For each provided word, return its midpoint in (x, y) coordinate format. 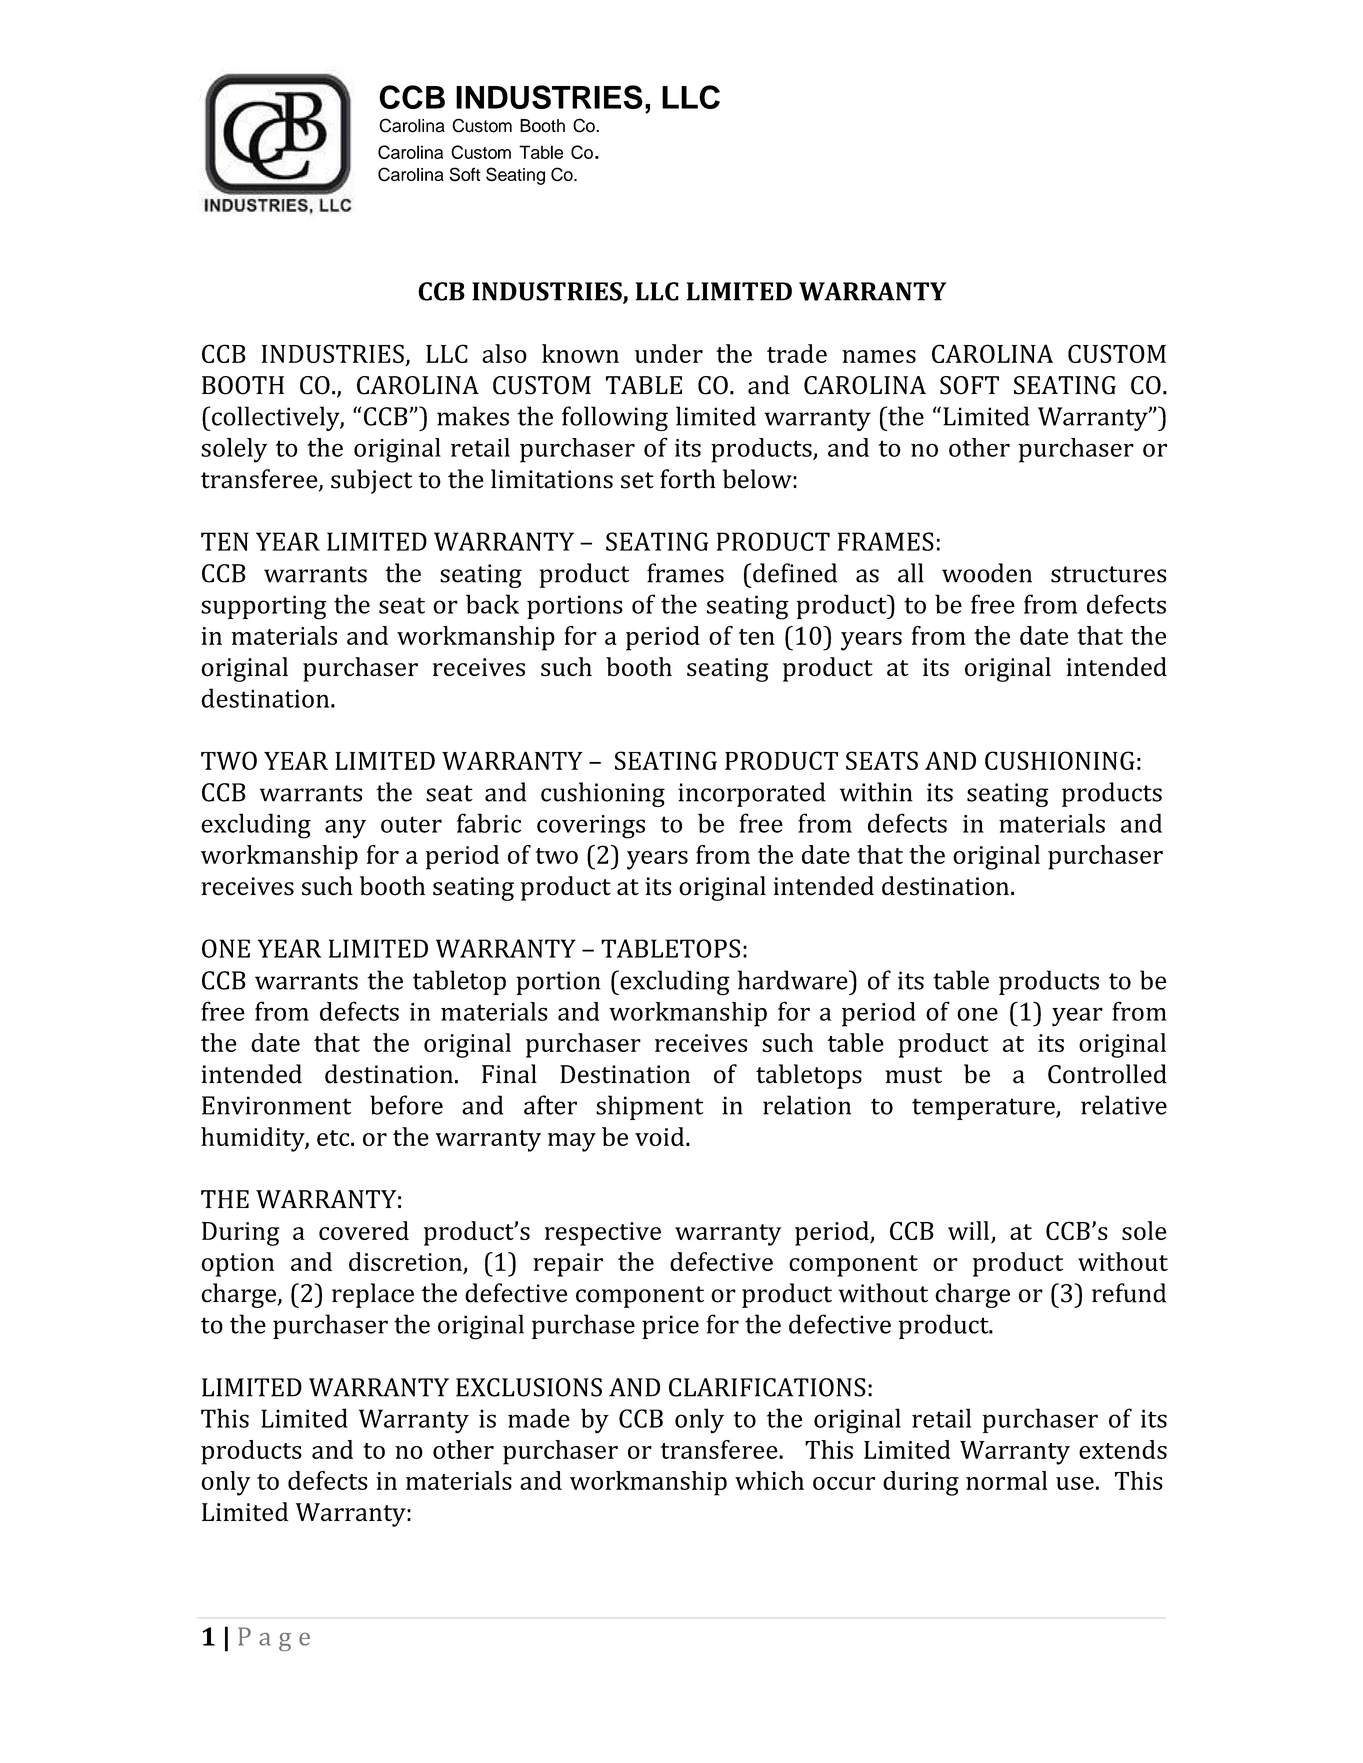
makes (473, 416)
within (876, 792)
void (661, 1136)
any (345, 829)
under (669, 353)
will (968, 1230)
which (769, 1480)
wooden (987, 573)
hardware (794, 980)
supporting (264, 607)
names (879, 356)
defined (795, 573)
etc (334, 1138)
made (539, 1418)
